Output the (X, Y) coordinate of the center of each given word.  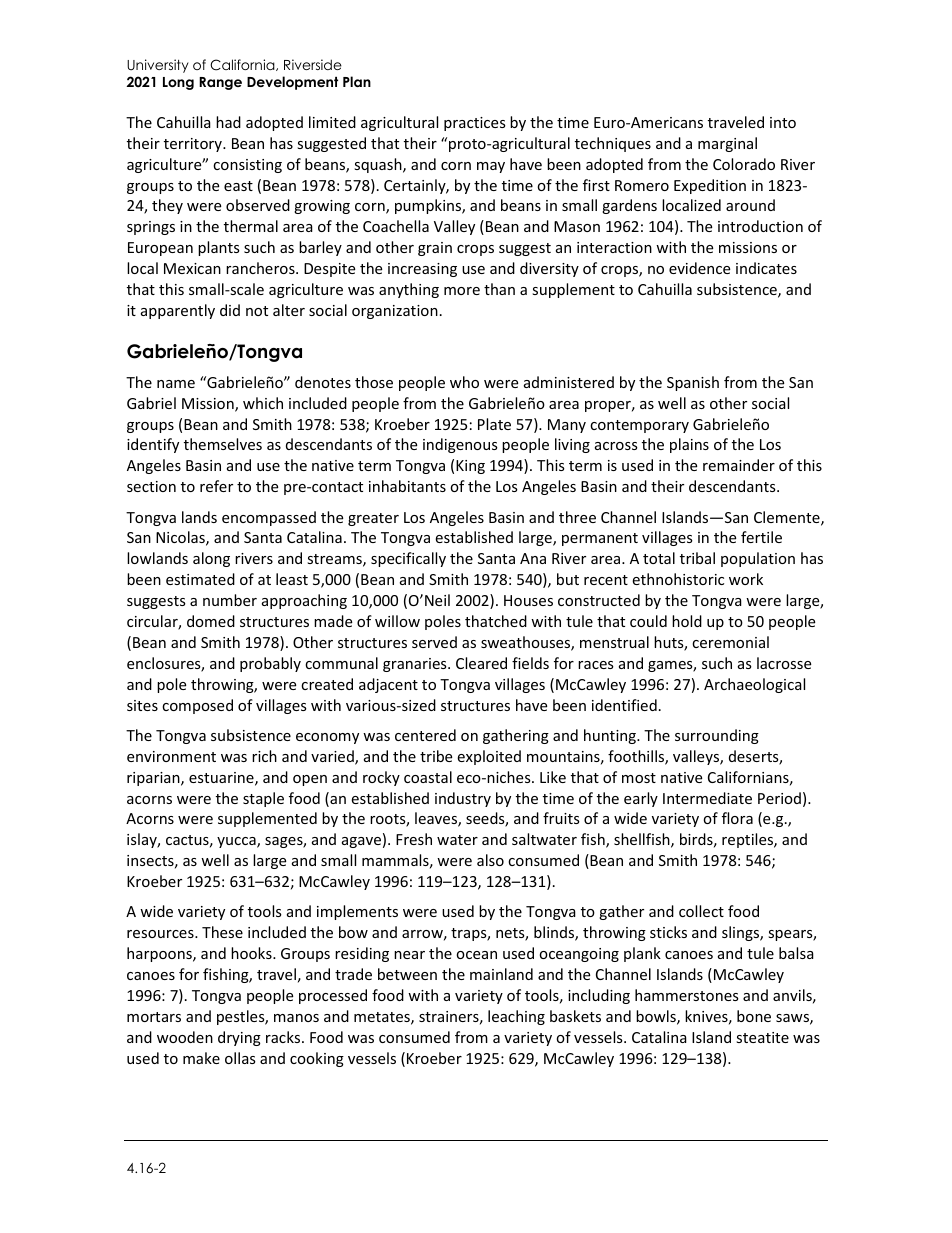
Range (220, 83)
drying (239, 1038)
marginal (727, 144)
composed (197, 706)
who (464, 382)
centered (425, 735)
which (263, 403)
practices (475, 124)
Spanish (693, 383)
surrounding (717, 736)
